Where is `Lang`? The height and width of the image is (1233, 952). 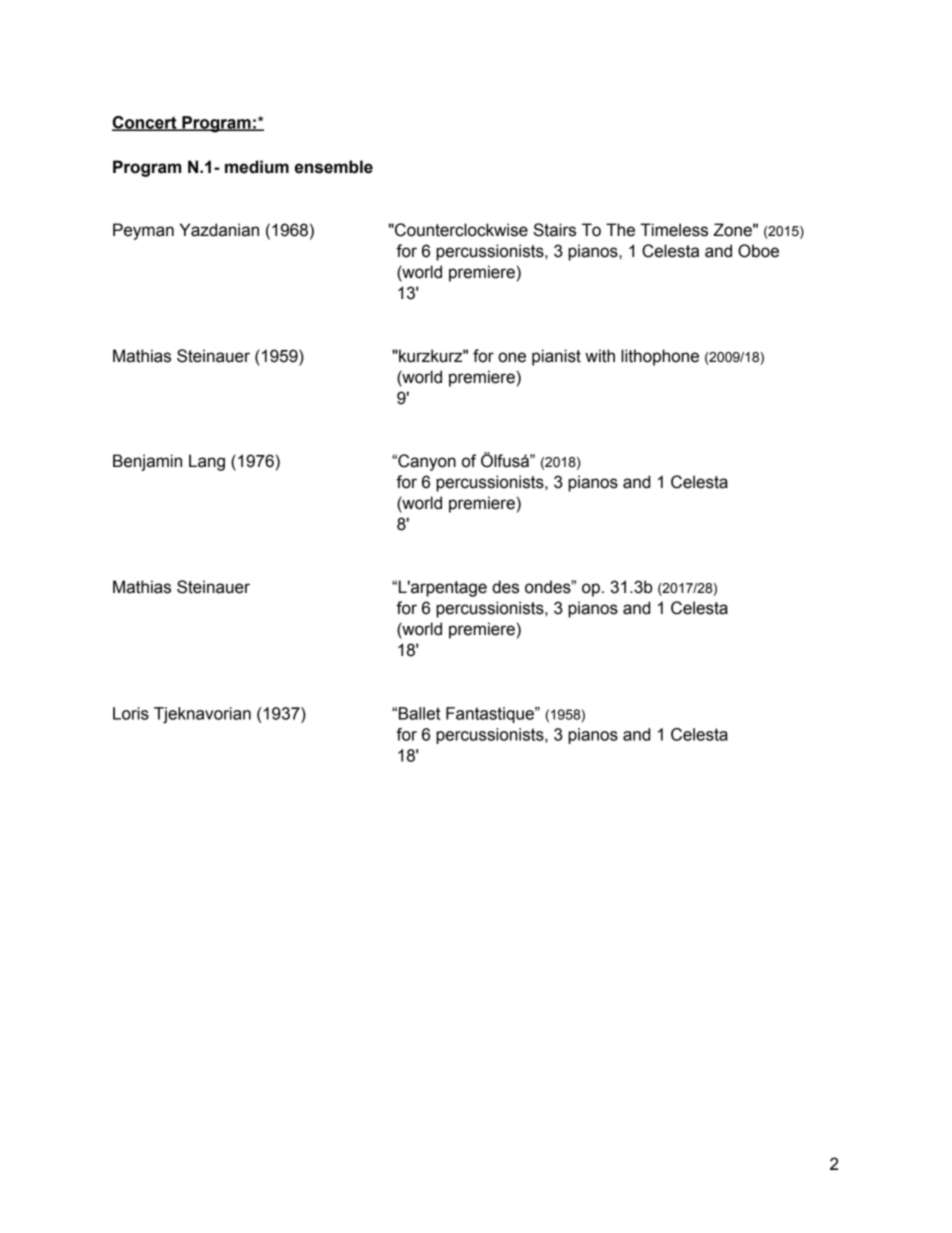 Lang is located at coordinates (207, 462).
